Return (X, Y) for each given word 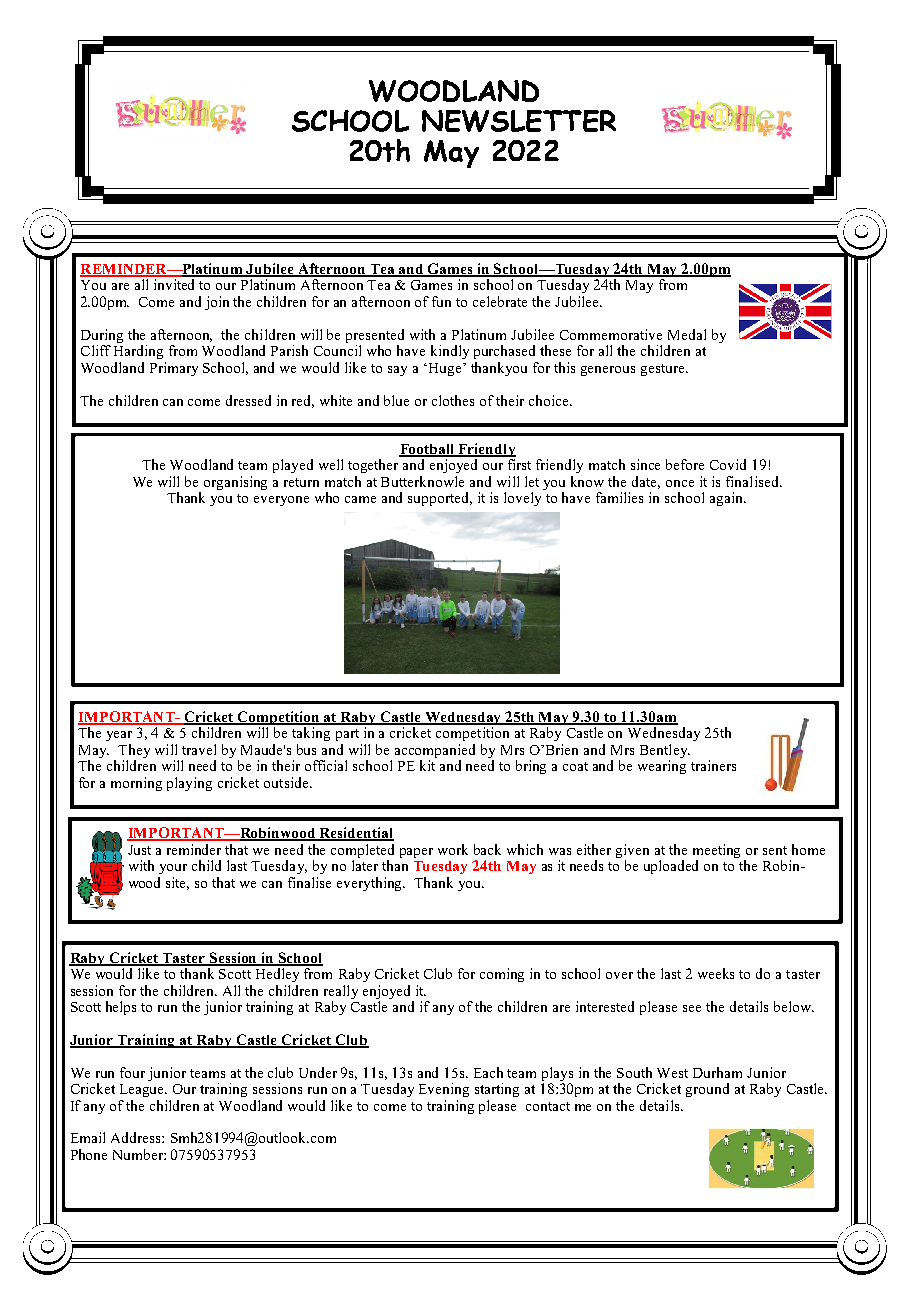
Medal (687, 334)
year (119, 736)
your (173, 869)
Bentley (665, 751)
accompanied (435, 751)
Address (137, 1137)
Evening (444, 1090)
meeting (716, 852)
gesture (664, 370)
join (217, 303)
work (453, 849)
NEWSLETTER (519, 121)
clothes (453, 400)
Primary (174, 369)
